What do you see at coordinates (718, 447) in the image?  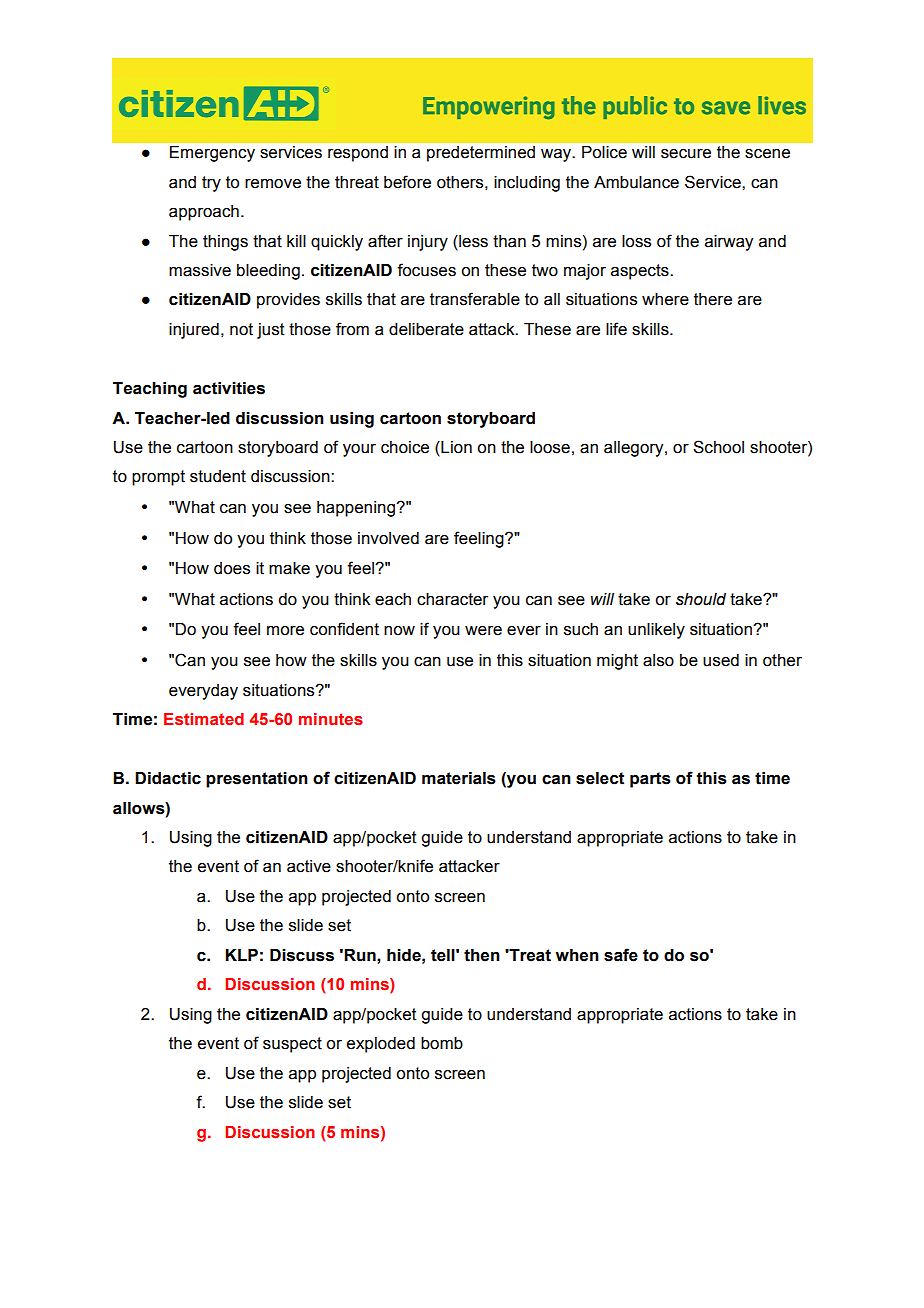 I see `School` at bounding box center [718, 447].
